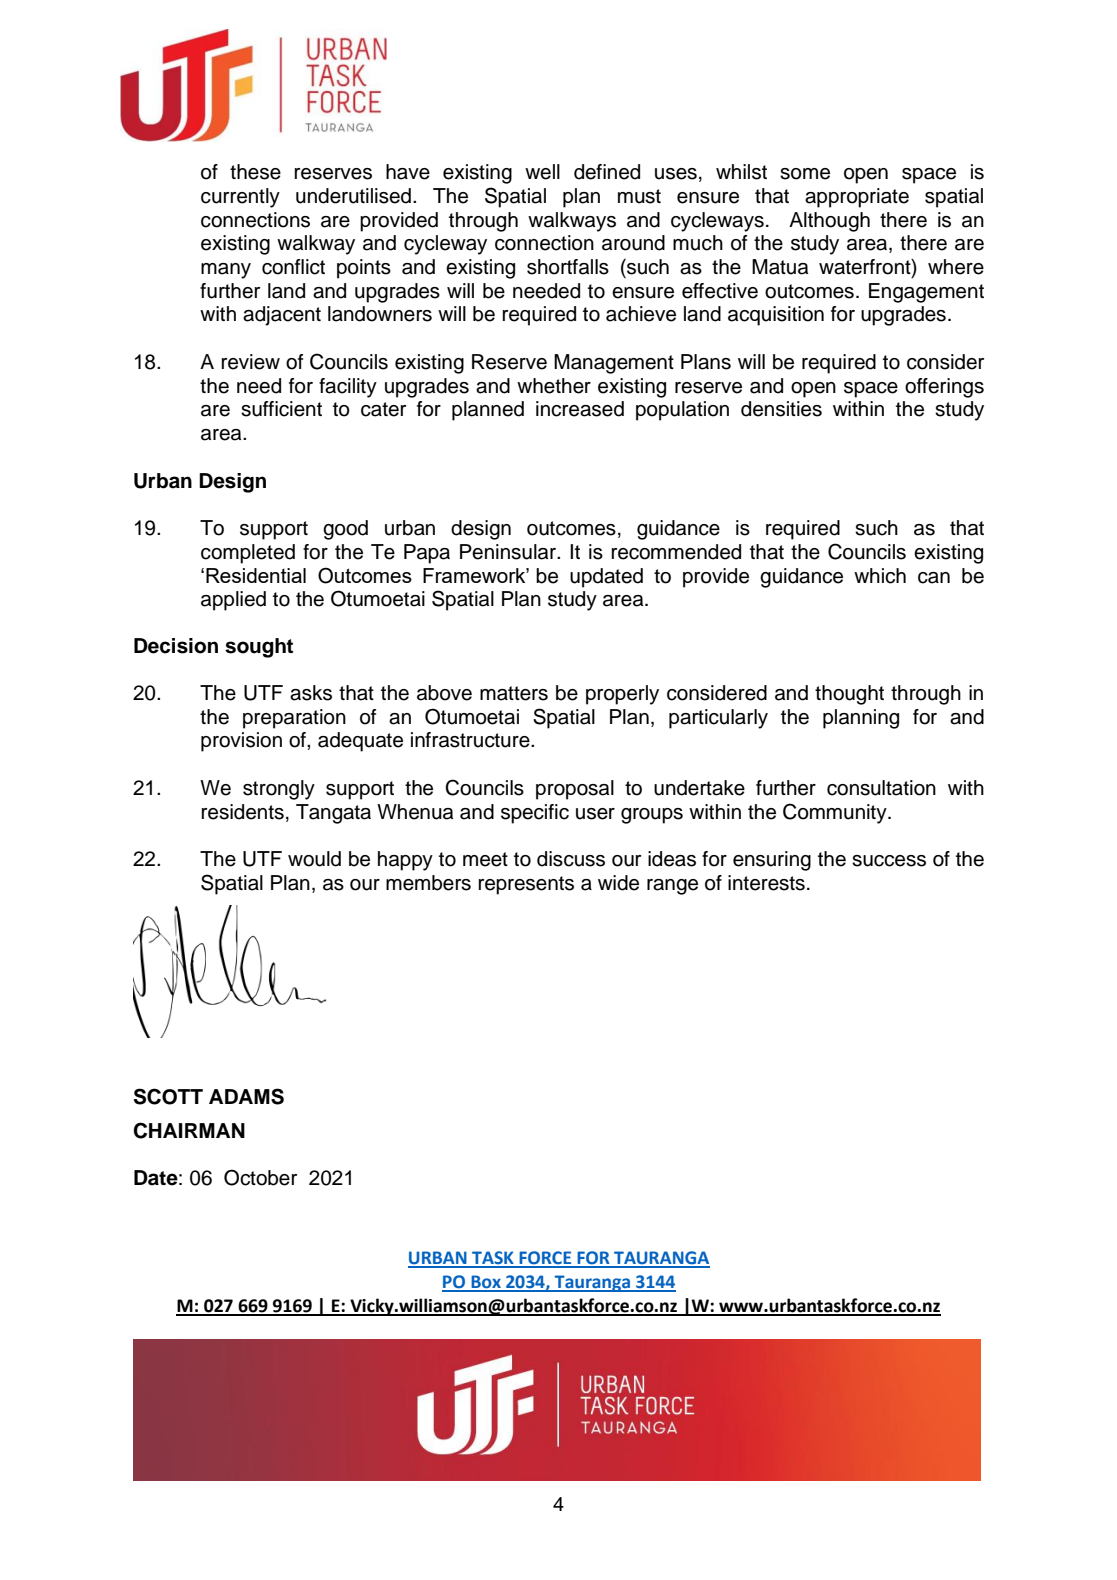  I want to click on currently, so click(240, 198).
